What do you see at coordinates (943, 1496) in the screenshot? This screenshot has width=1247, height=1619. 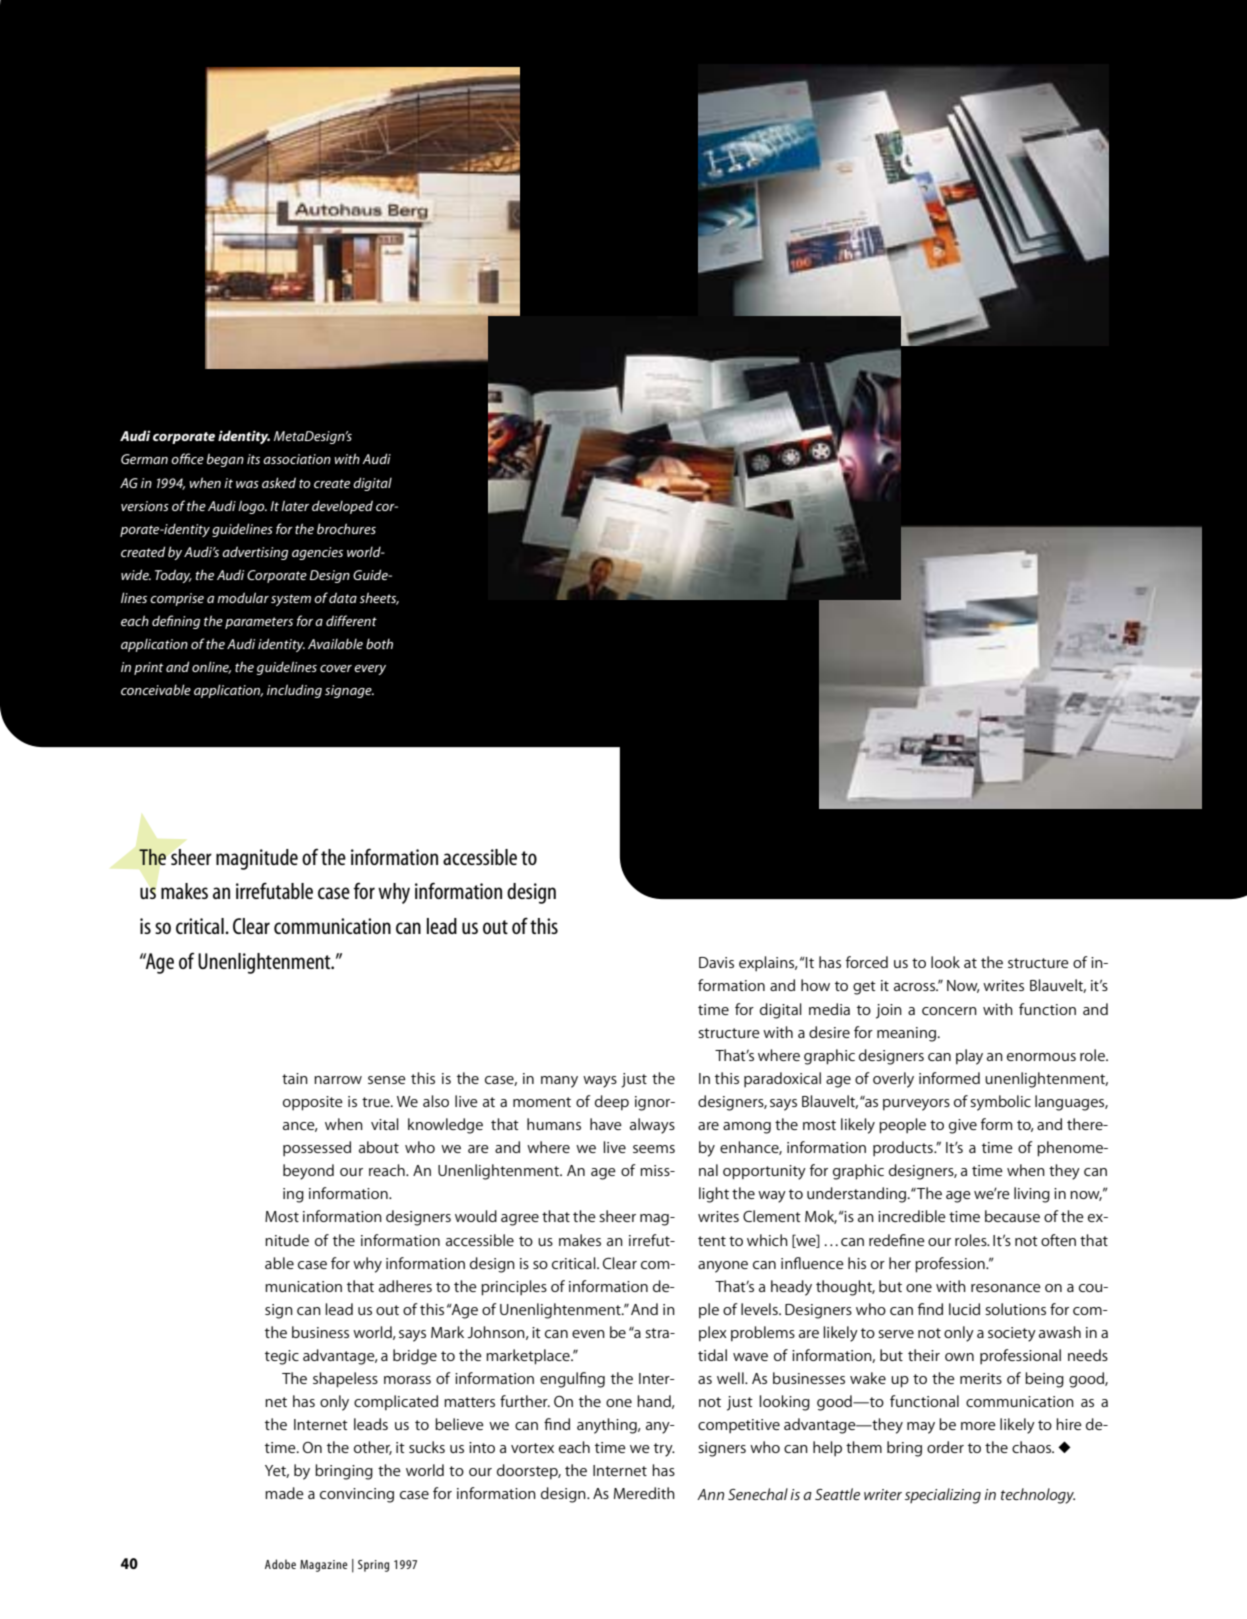 I see `specializing` at bounding box center [943, 1496].
